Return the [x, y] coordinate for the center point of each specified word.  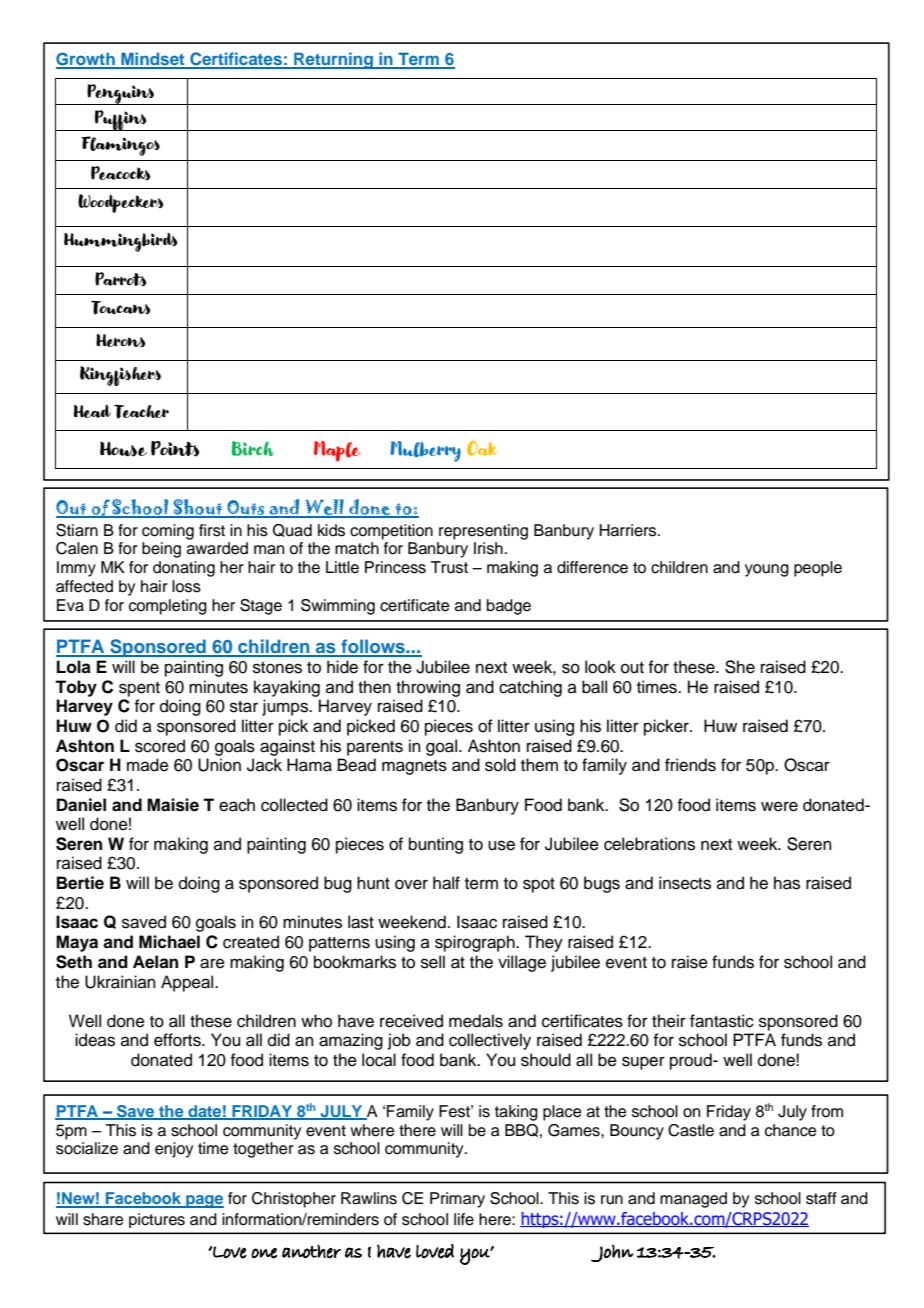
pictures [157, 1220]
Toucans [121, 308]
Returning [333, 60]
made [148, 765]
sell [433, 962]
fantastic [722, 1021]
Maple [337, 451]
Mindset [153, 60]
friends [690, 765]
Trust [449, 567]
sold [500, 765]
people [818, 569]
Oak [482, 448]
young [767, 570]
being [161, 550]
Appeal [188, 983]
